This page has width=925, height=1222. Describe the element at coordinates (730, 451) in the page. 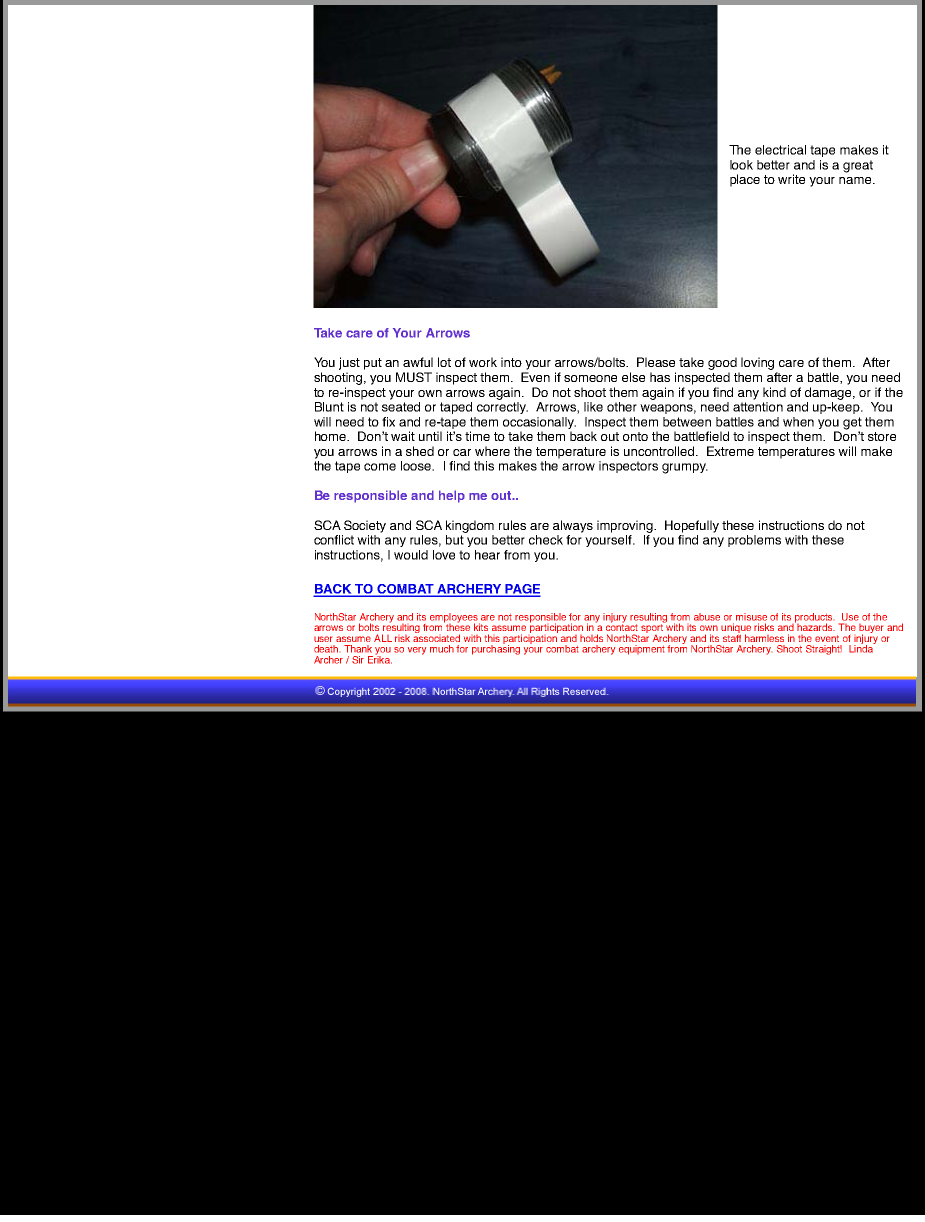

I see `Extreme` at that location.
